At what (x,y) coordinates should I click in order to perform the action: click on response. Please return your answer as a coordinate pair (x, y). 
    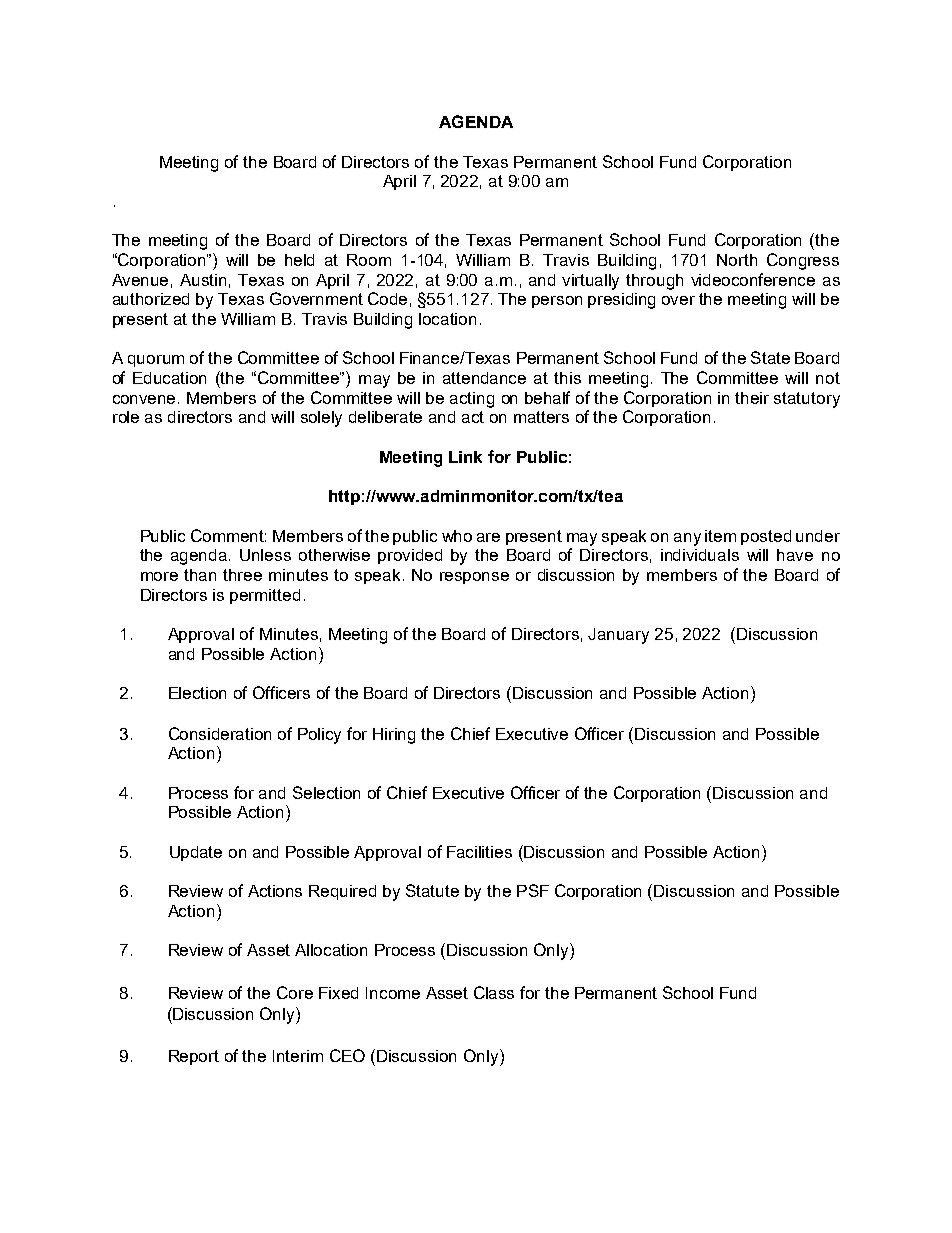
    Looking at the image, I should click on (474, 578).
